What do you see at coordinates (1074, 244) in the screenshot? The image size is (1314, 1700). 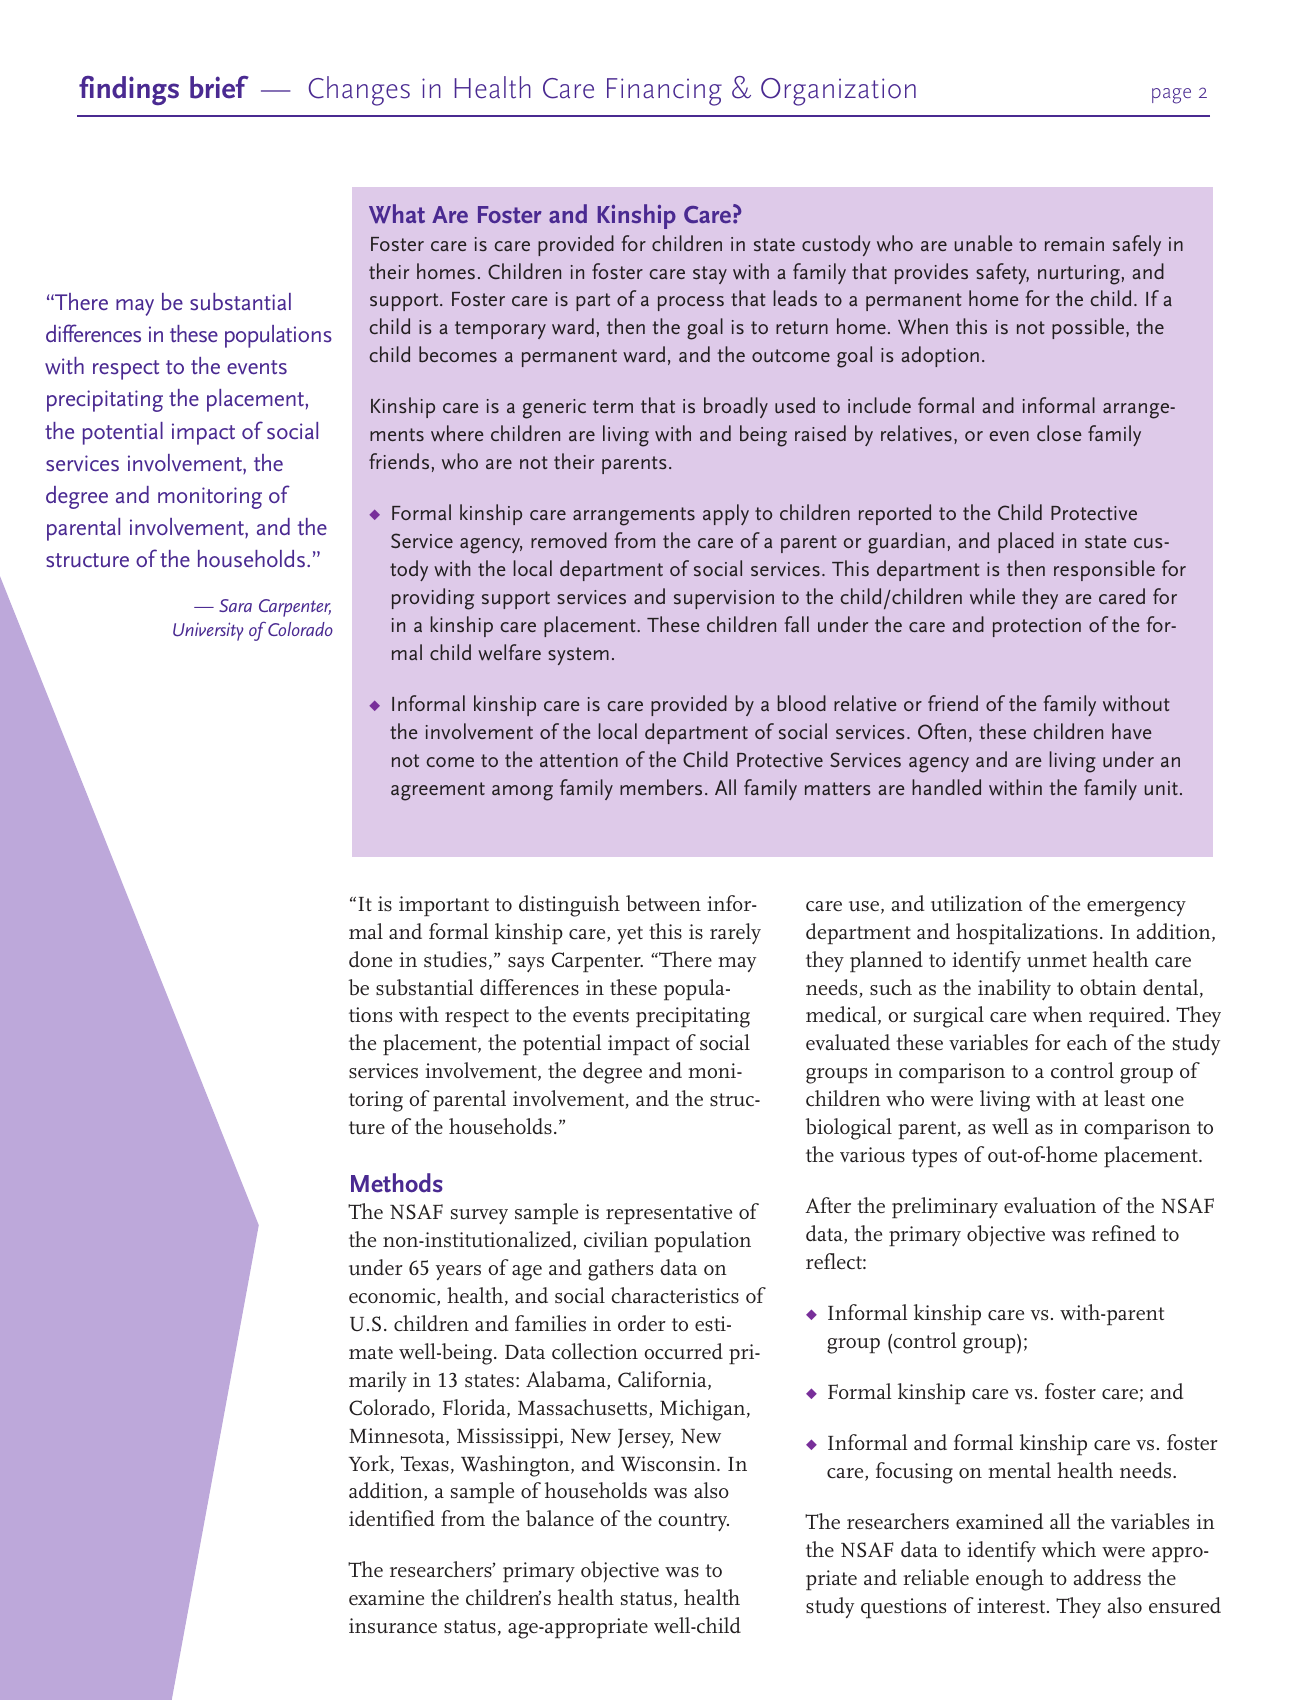 I see `remain` at bounding box center [1074, 244].
